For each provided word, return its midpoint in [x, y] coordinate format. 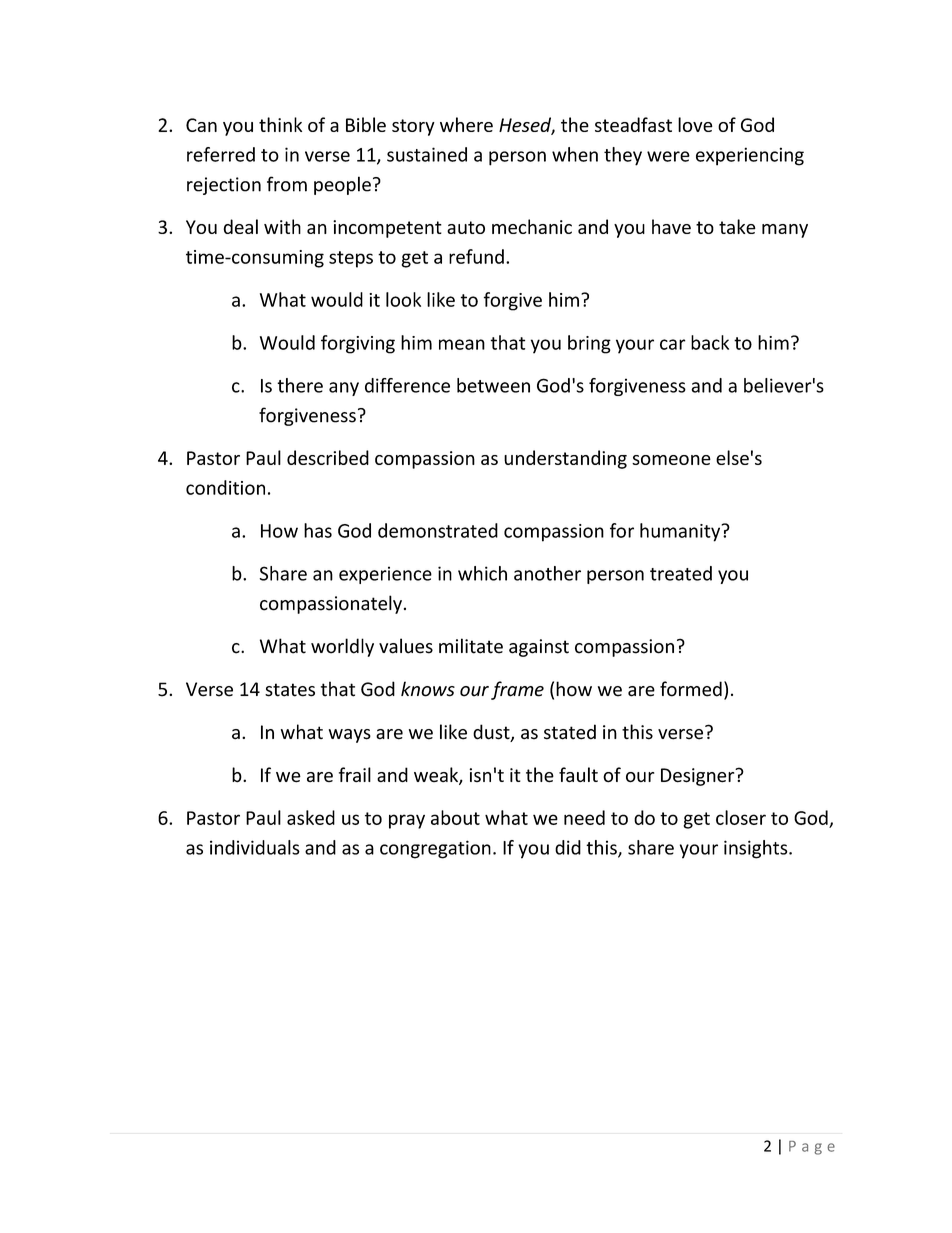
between [493, 385]
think [280, 124]
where [466, 124]
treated [681, 573]
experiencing [750, 156]
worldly [342, 647]
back [710, 342]
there [300, 385]
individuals [255, 847]
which [482, 573]
